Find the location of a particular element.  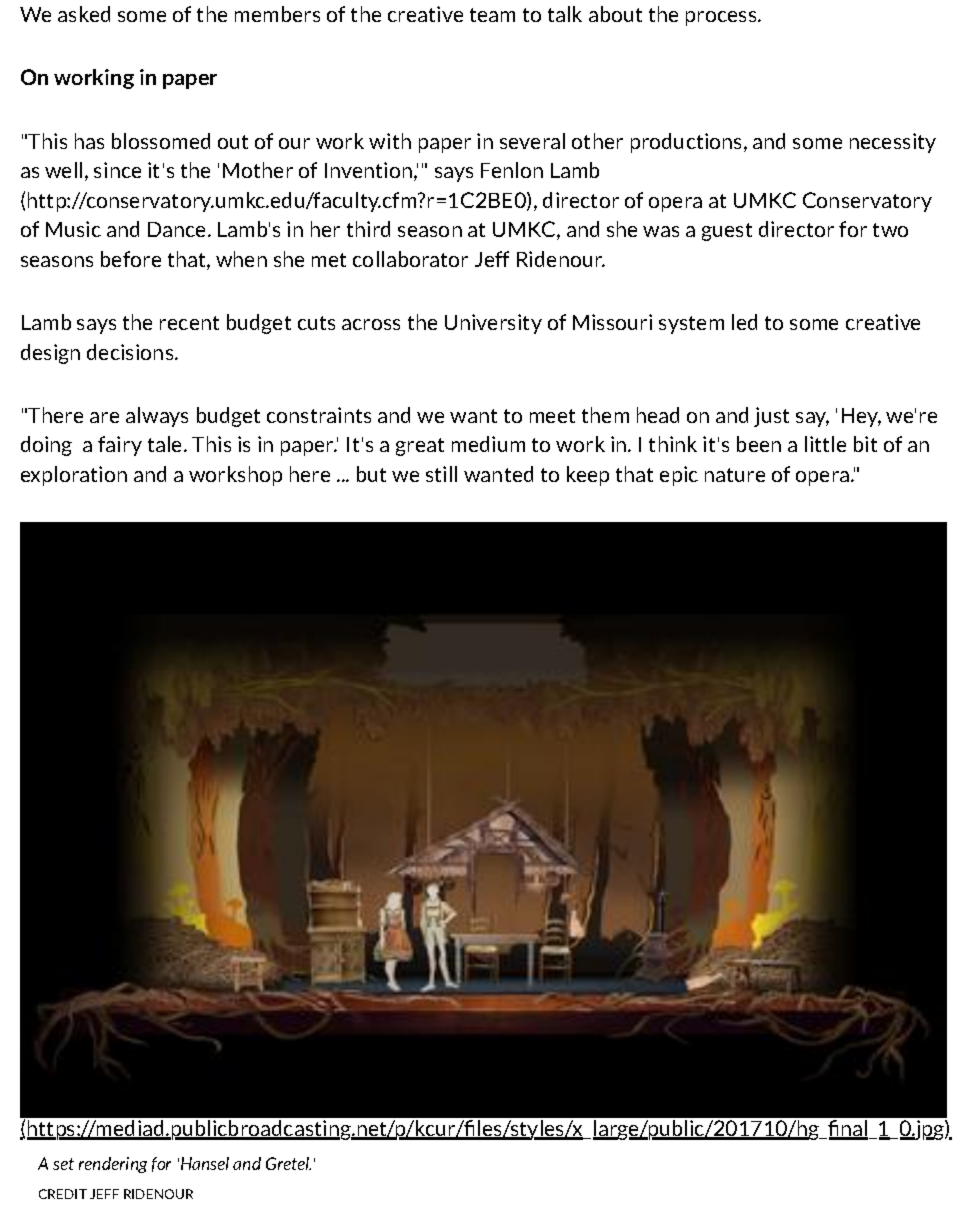

rendering is located at coordinates (113, 1165).
